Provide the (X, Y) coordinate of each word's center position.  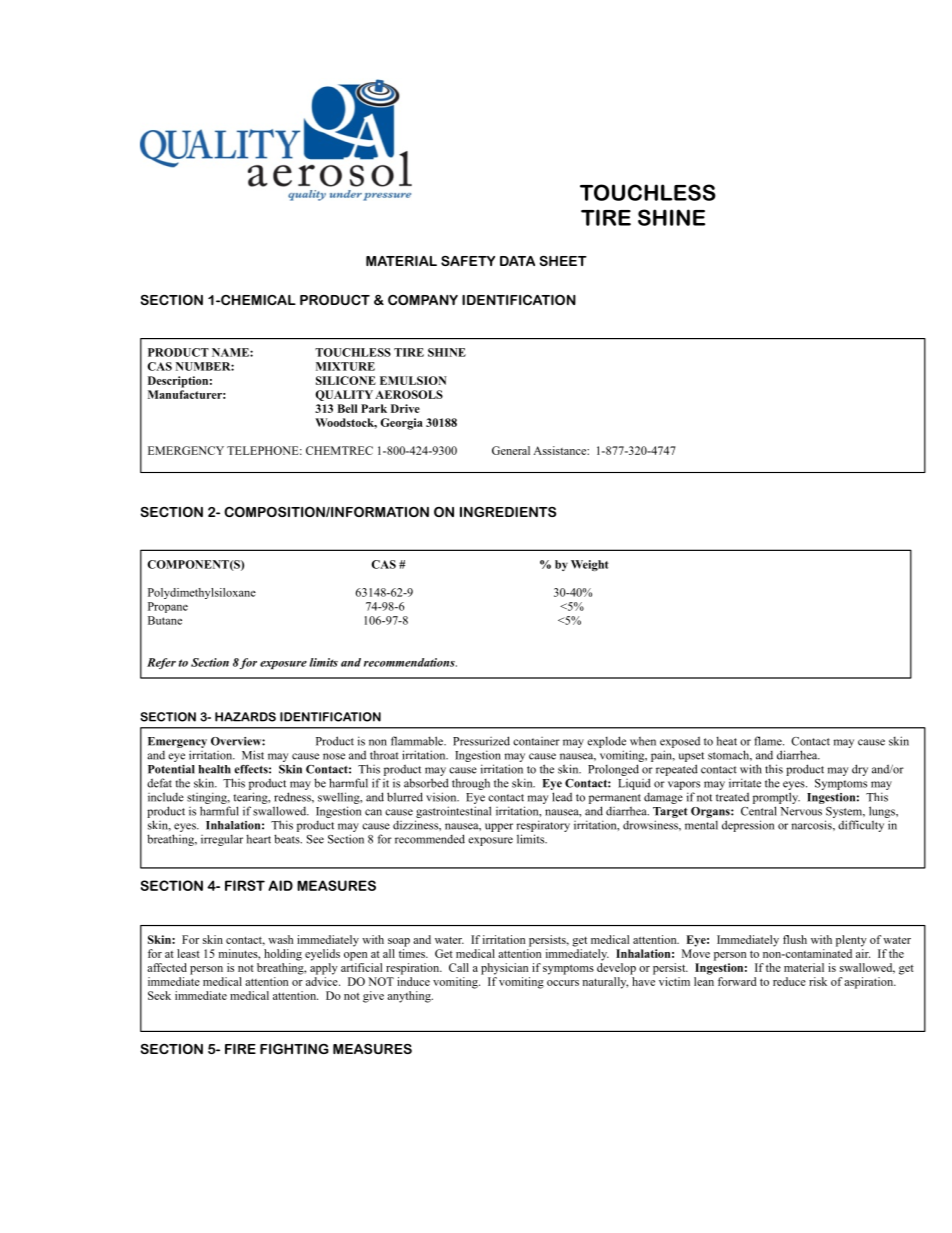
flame (769, 741)
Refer (161, 663)
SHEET (563, 261)
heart (258, 839)
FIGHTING (294, 1049)
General (511, 450)
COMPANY (423, 300)
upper (499, 827)
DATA (517, 261)
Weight (590, 565)
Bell (347, 408)
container (536, 741)
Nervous (801, 811)
